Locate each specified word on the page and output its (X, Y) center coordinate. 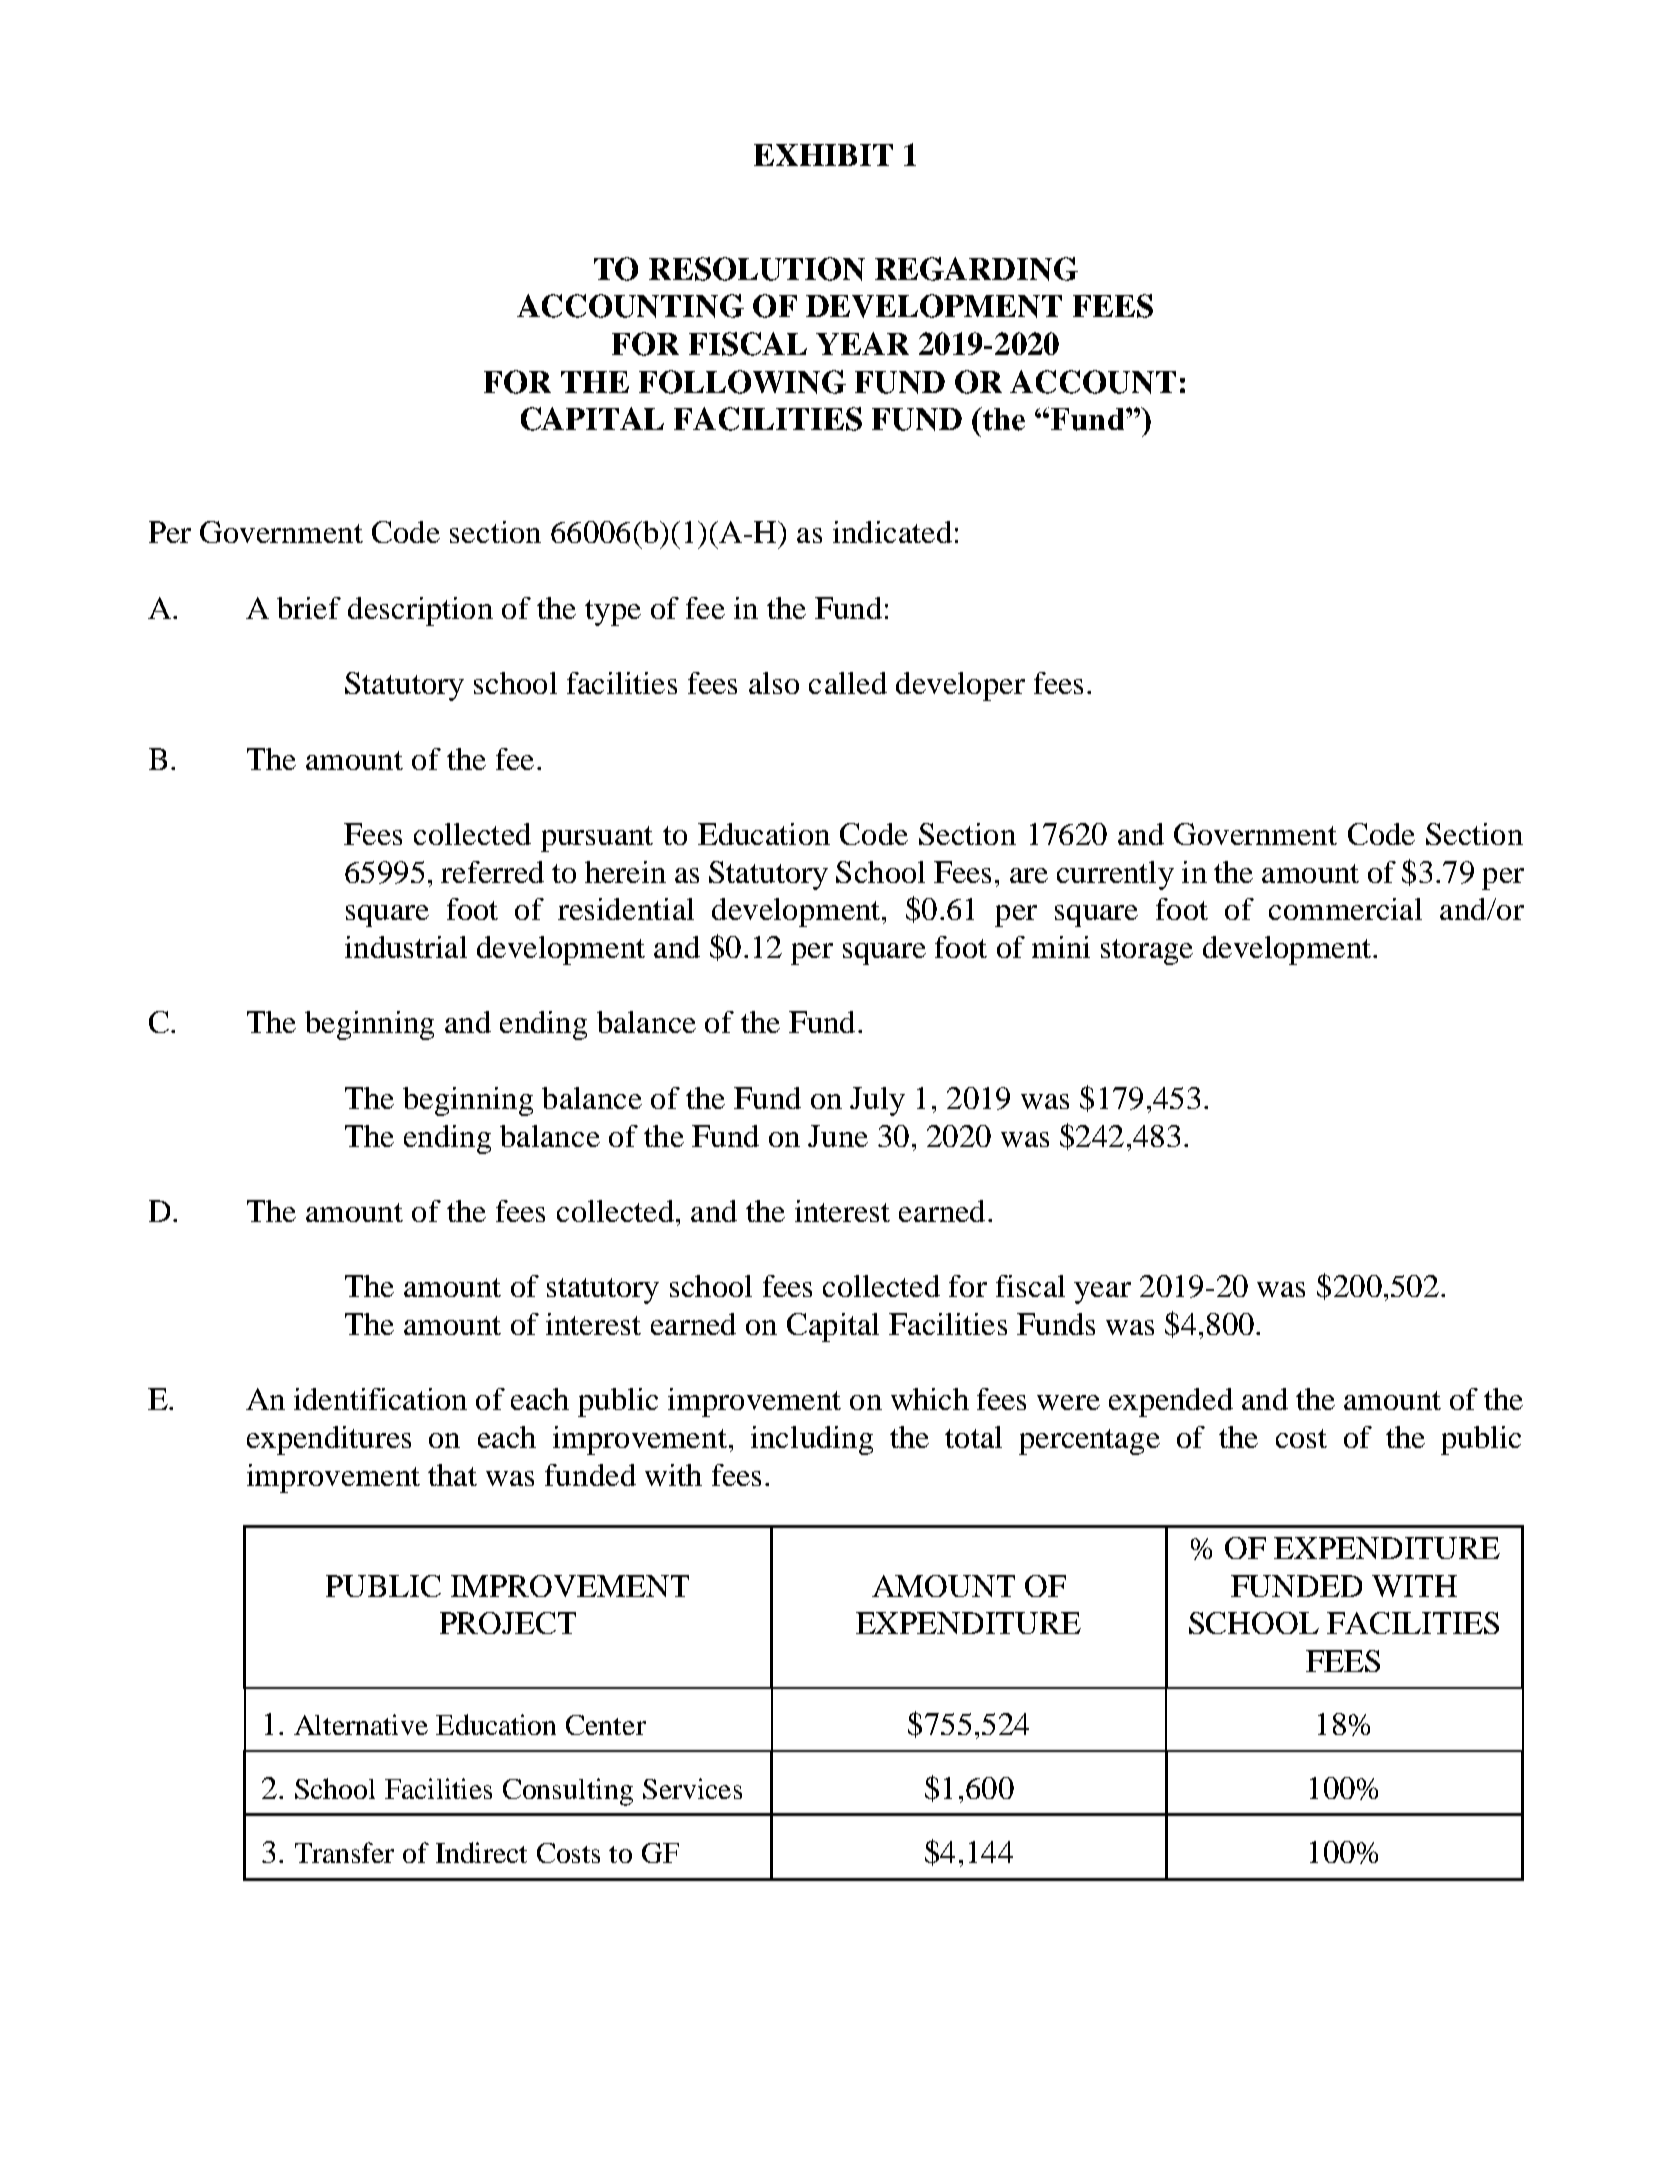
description (420, 611)
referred (492, 872)
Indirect (481, 1852)
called (848, 683)
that (452, 1475)
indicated (892, 532)
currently (1115, 875)
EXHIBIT (823, 155)
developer (960, 686)
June (838, 1136)
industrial (406, 947)
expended (1171, 1402)
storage (1147, 952)
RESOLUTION (757, 269)
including (812, 1440)
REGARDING (976, 269)
